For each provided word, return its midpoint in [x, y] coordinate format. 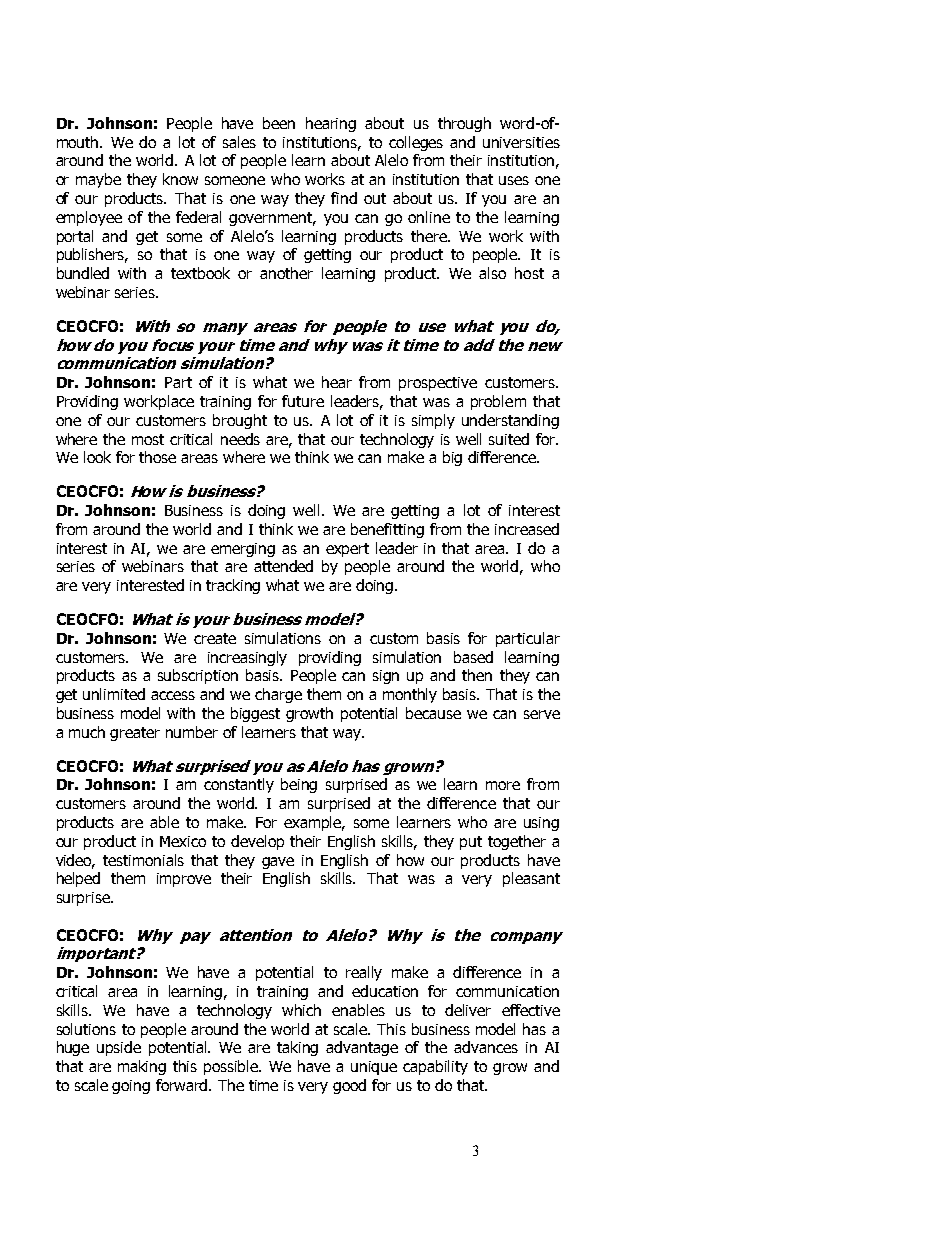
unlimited [114, 694]
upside [119, 1048]
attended [283, 566]
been [279, 123]
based [473, 657]
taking [297, 1048]
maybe [98, 180]
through [464, 124]
